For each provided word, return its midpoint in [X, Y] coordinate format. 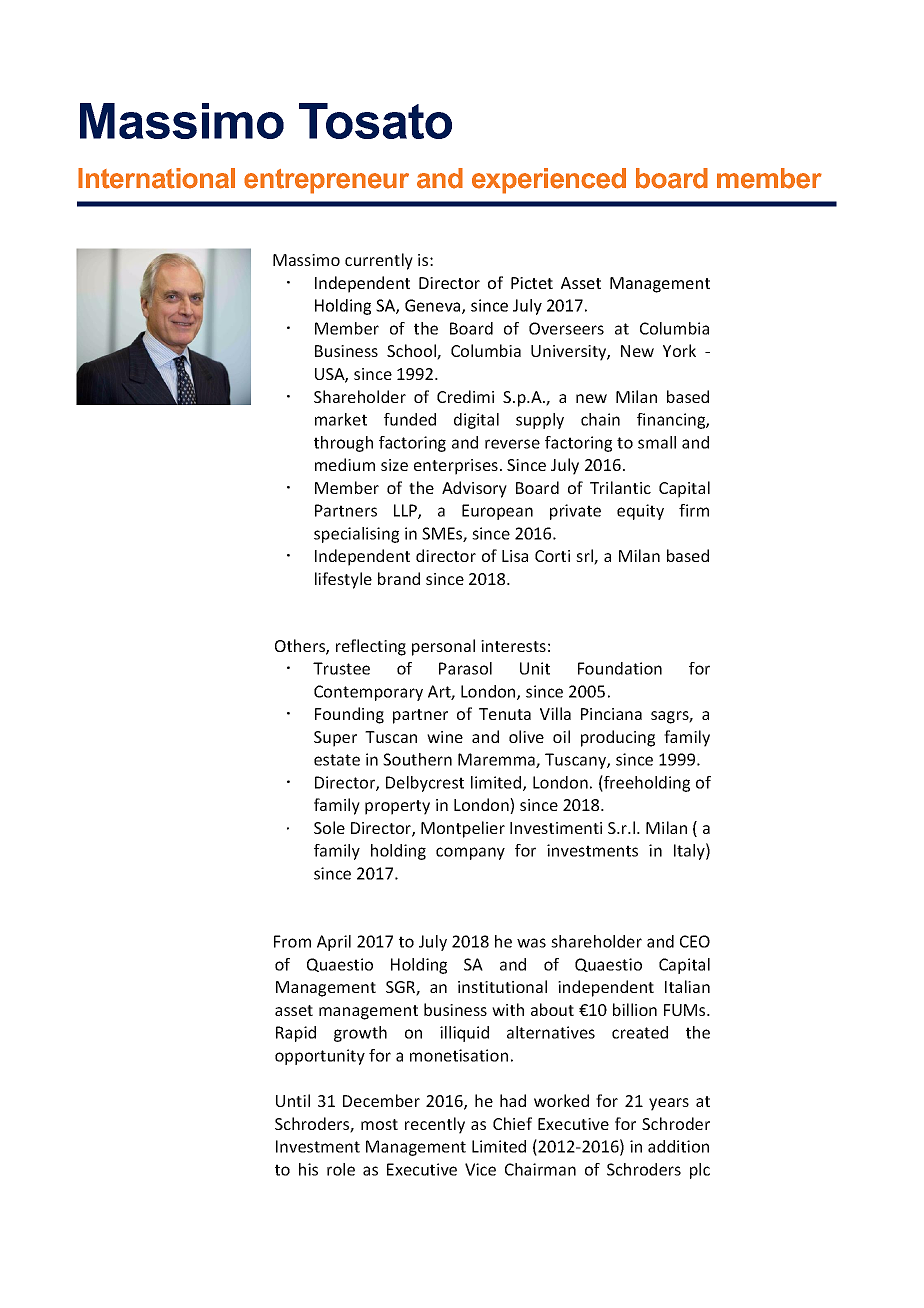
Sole [329, 827]
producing [618, 738]
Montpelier [463, 829]
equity [640, 512]
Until [293, 1100]
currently [379, 261]
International [156, 178]
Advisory [474, 489]
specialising [356, 535]
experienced [549, 181]
